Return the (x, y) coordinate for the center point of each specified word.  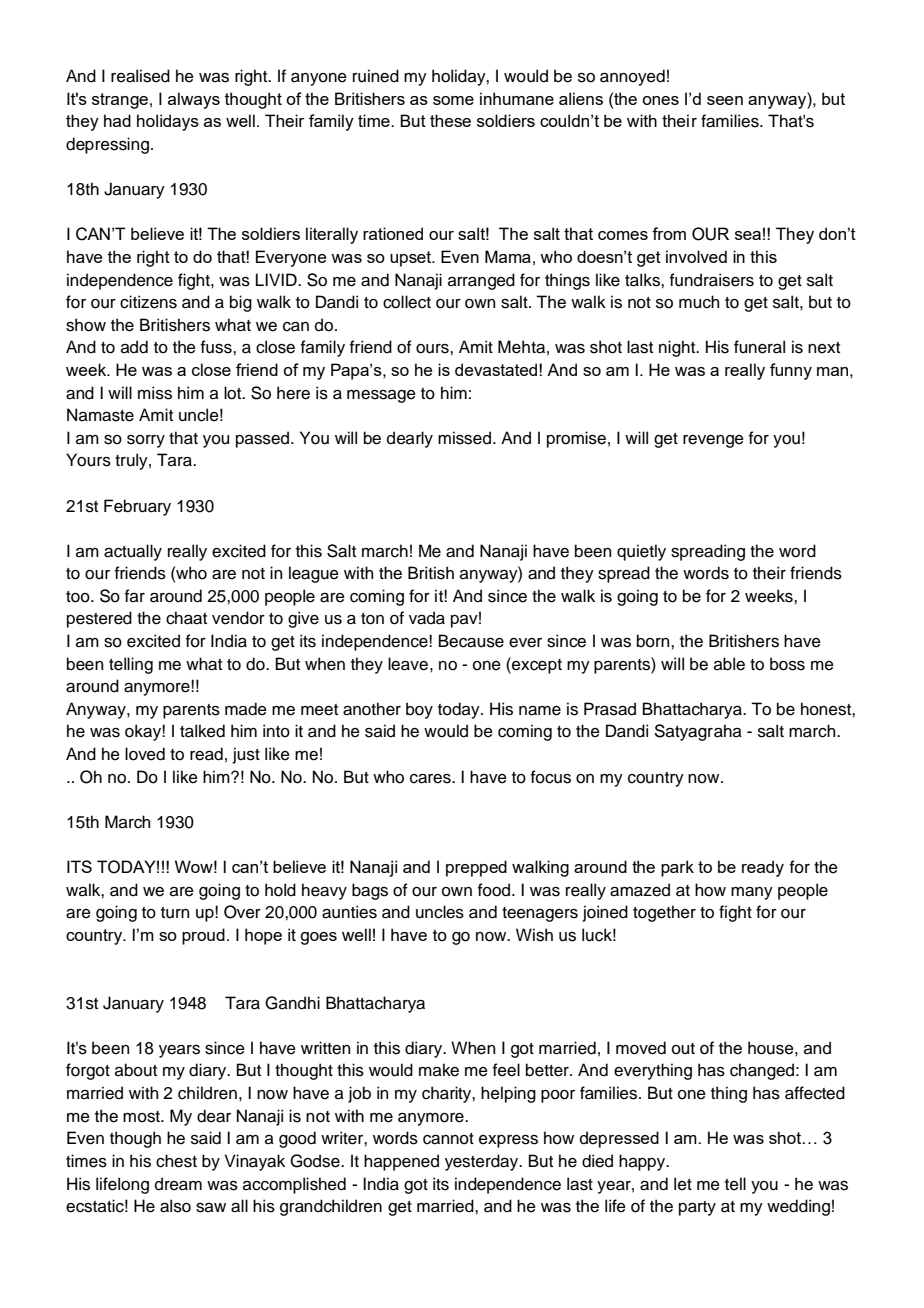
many (752, 893)
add (134, 347)
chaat (186, 618)
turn (175, 913)
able (729, 664)
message (381, 396)
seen (725, 100)
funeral (759, 347)
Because (471, 641)
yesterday (483, 1162)
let (683, 1184)
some (453, 100)
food (494, 890)
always (194, 100)
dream (178, 1184)
